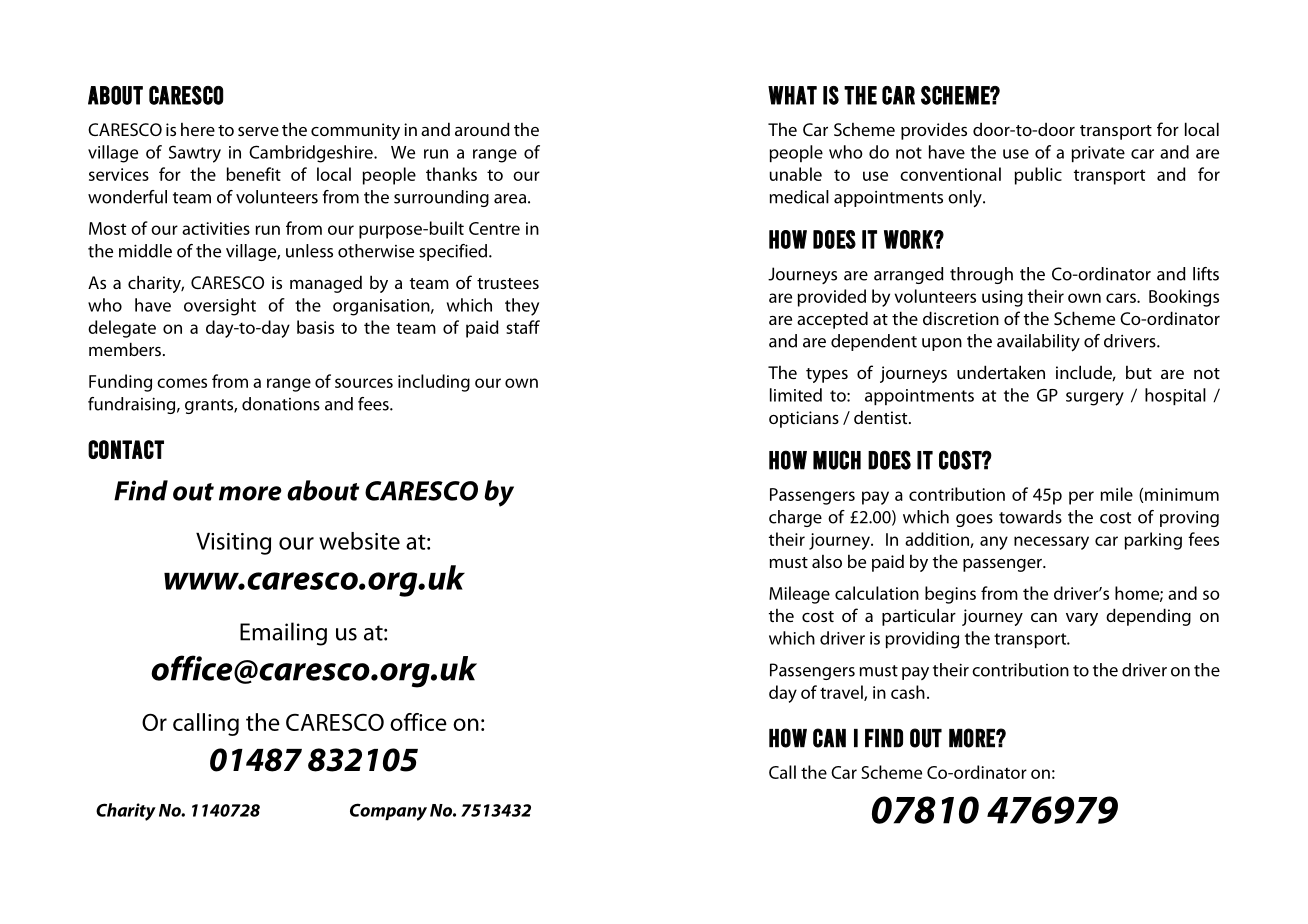 The image size is (1308, 924). I want to click on Company, so click(388, 812).
